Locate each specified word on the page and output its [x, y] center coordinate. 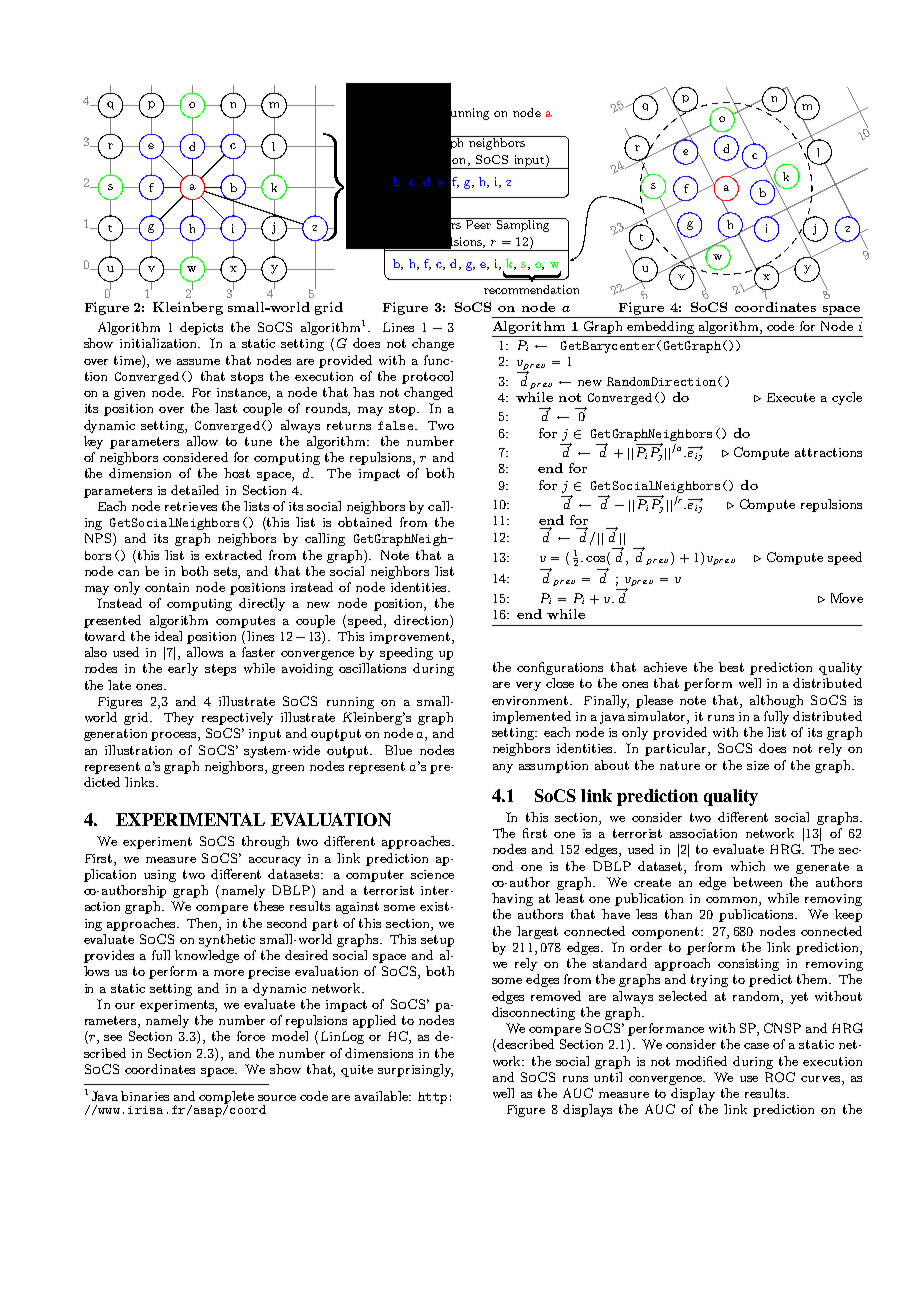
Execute [791, 397]
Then [203, 923]
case [756, 1046]
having [512, 899]
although [776, 701]
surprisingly [415, 1070]
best [731, 667]
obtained [365, 522]
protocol [427, 377]
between [757, 882]
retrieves [191, 506]
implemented [532, 717]
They [179, 718]
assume [198, 362]
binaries [145, 1096]
